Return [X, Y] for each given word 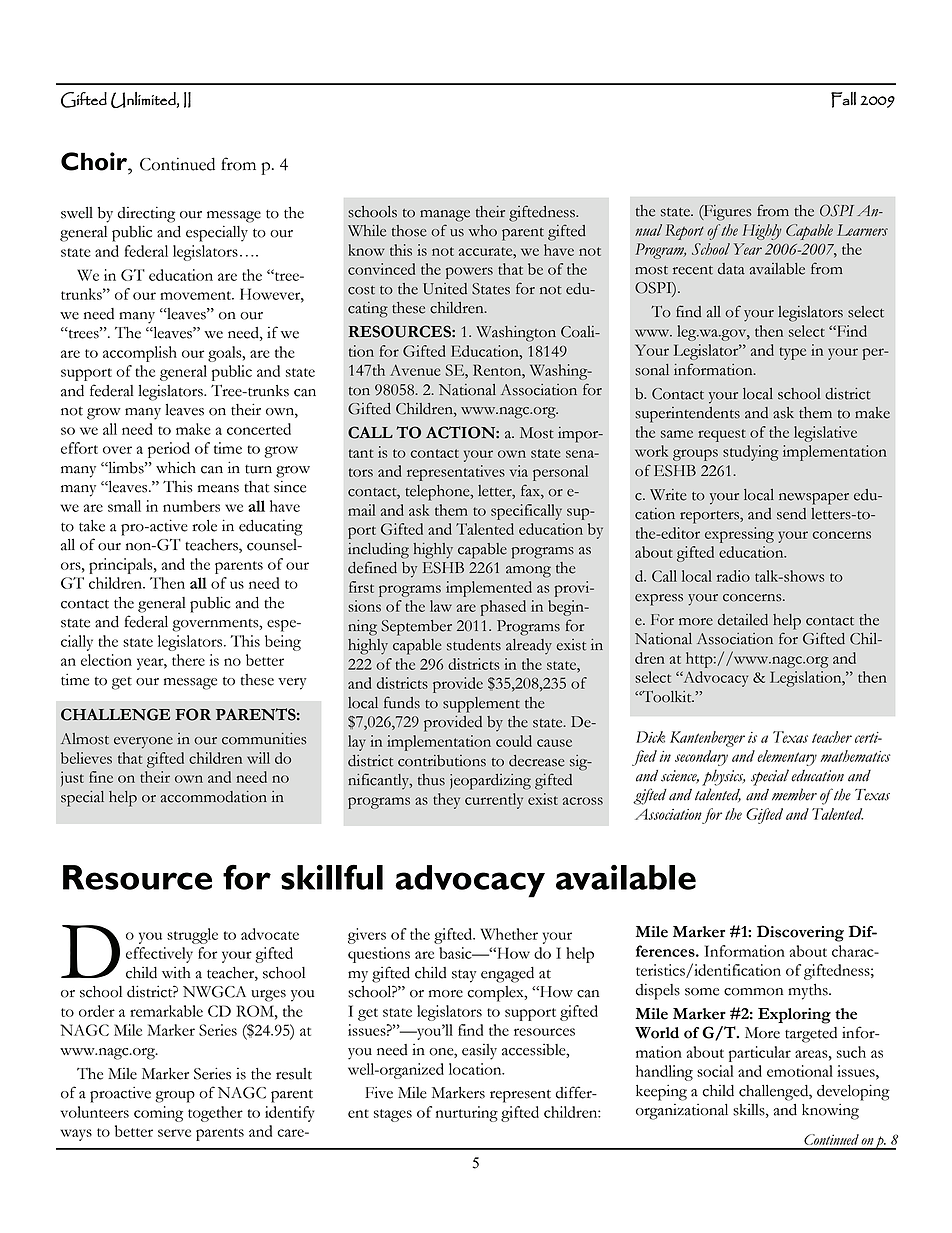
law [441, 606]
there [188, 660]
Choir [95, 161]
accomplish [140, 354]
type [792, 353]
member [794, 794]
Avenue [415, 370]
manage [445, 216]
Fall [843, 100]
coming [158, 1114]
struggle [192, 936]
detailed [743, 620]
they [446, 801]
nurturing [467, 1114]
